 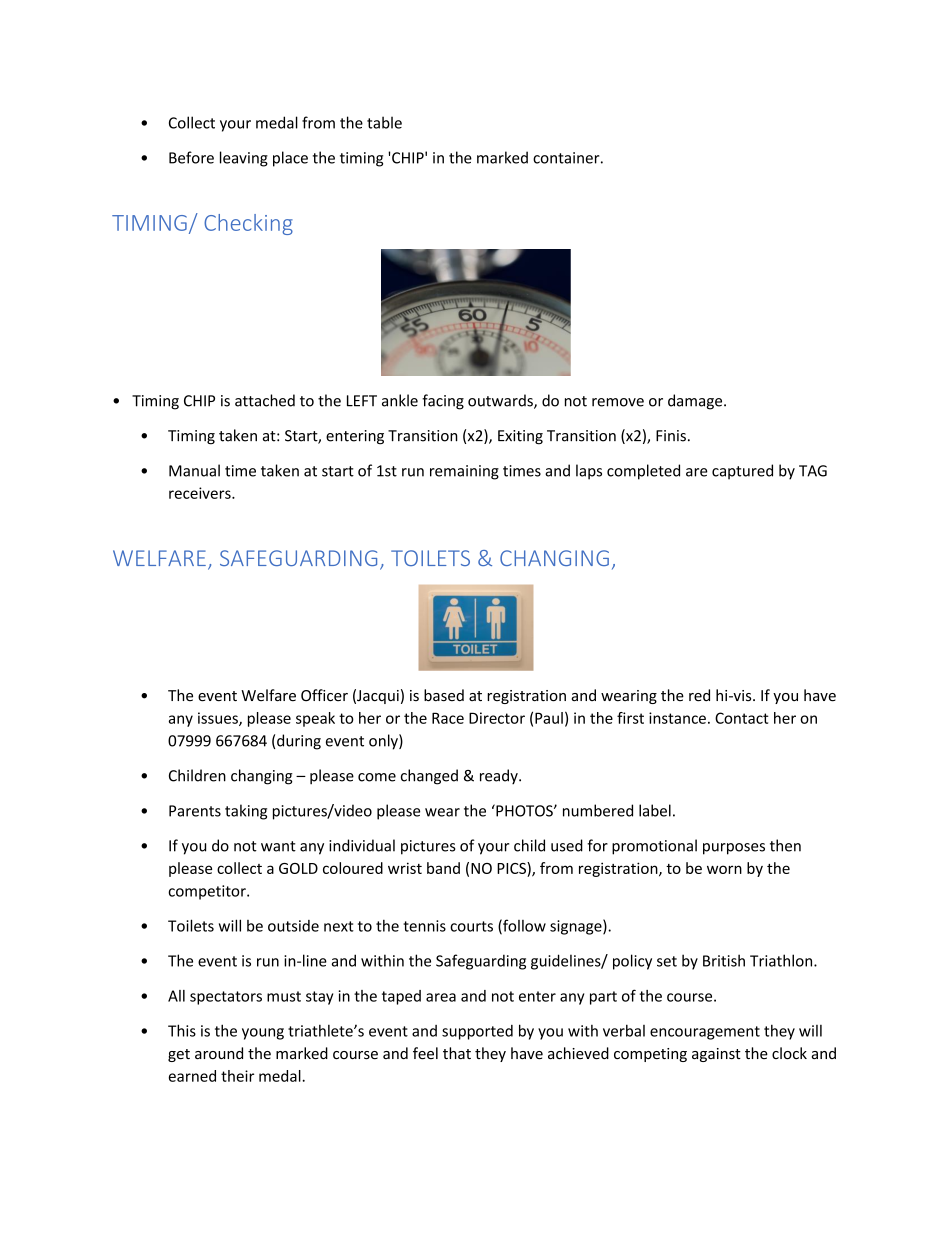 I want to click on young, so click(x=263, y=1034).
